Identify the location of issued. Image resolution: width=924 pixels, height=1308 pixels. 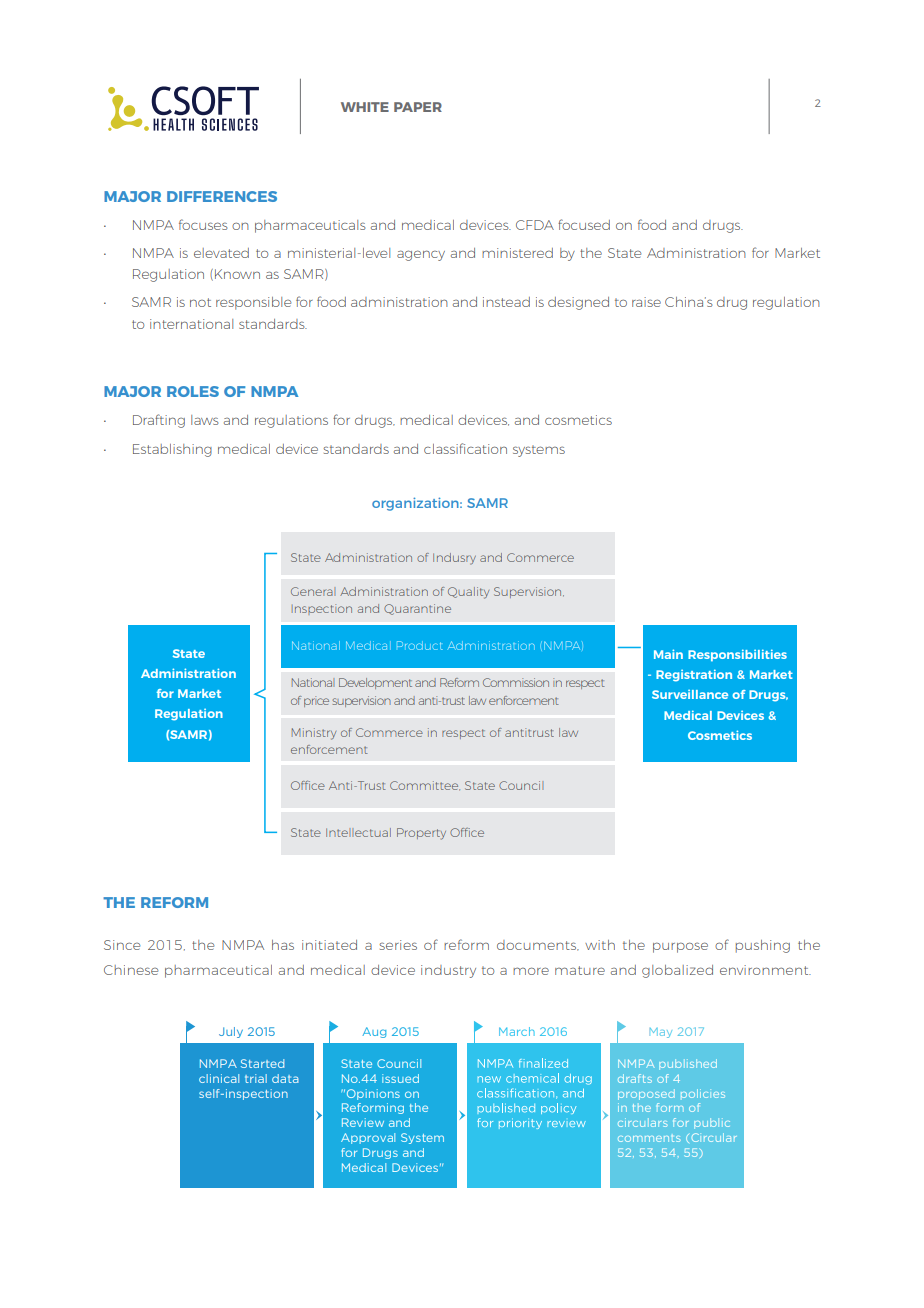
(400, 1078).
